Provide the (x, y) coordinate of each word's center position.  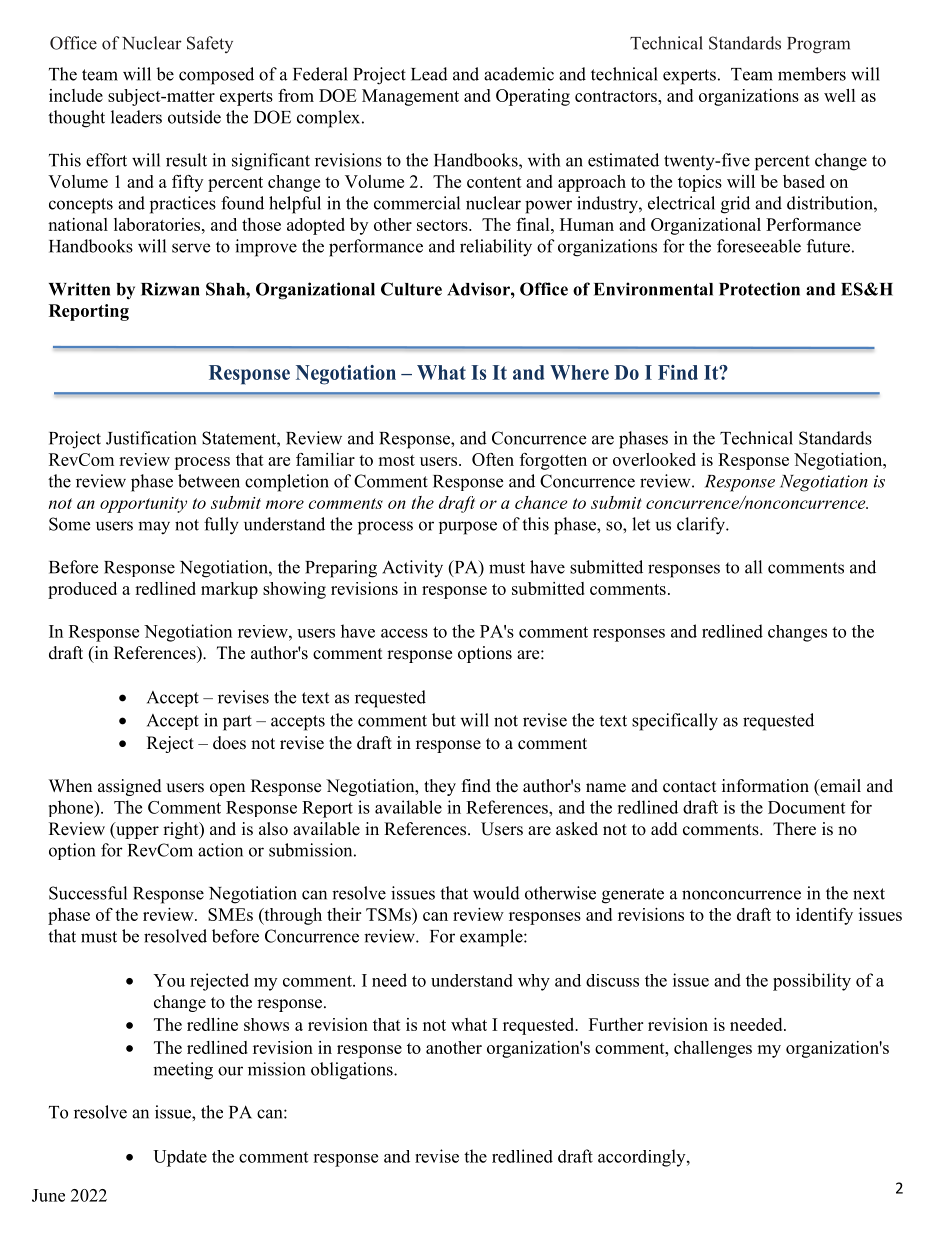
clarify (702, 526)
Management (410, 97)
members (812, 74)
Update (180, 1158)
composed (216, 76)
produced (82, 590)
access (404, 633)
